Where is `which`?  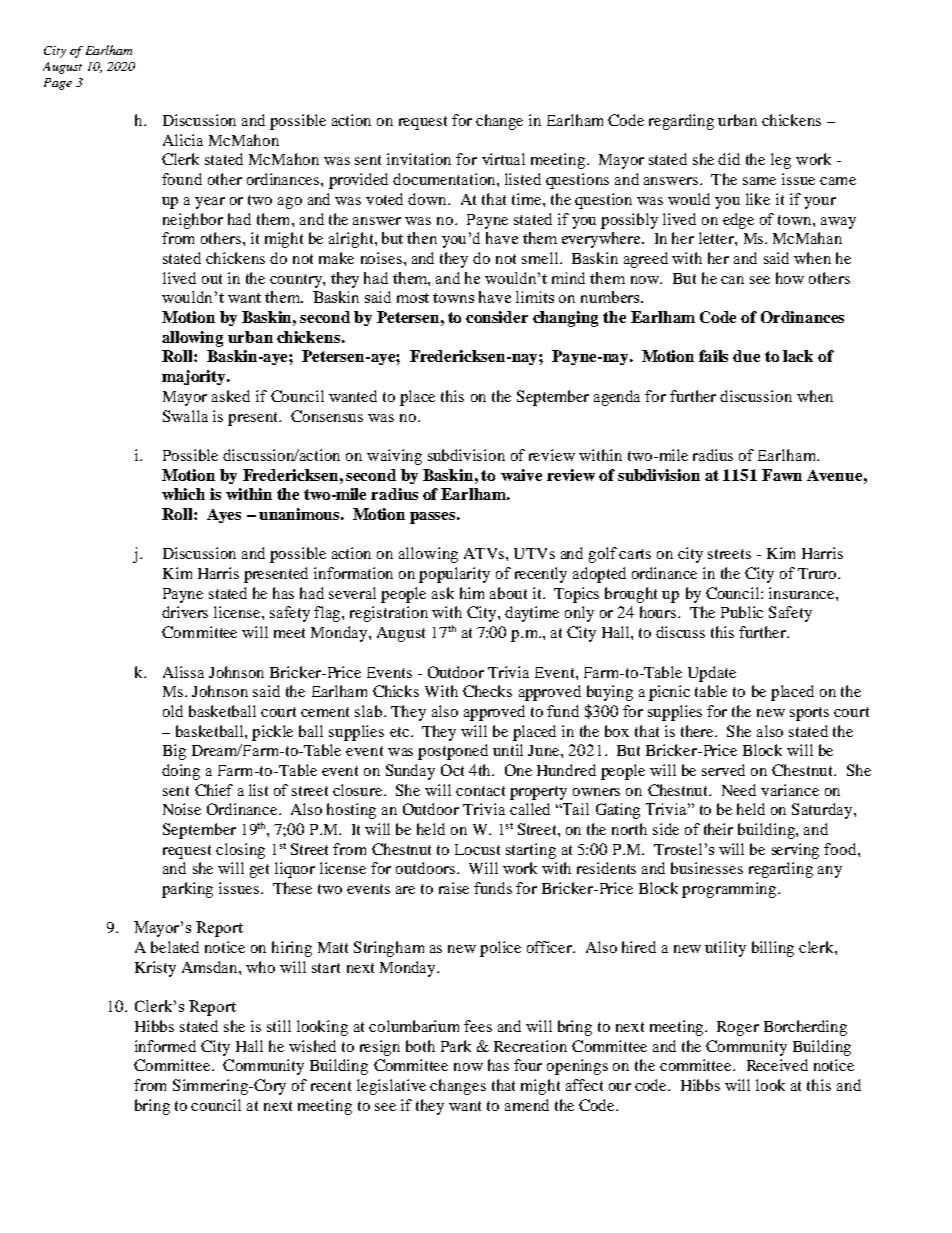
which is located at coordinates (183, 494).
